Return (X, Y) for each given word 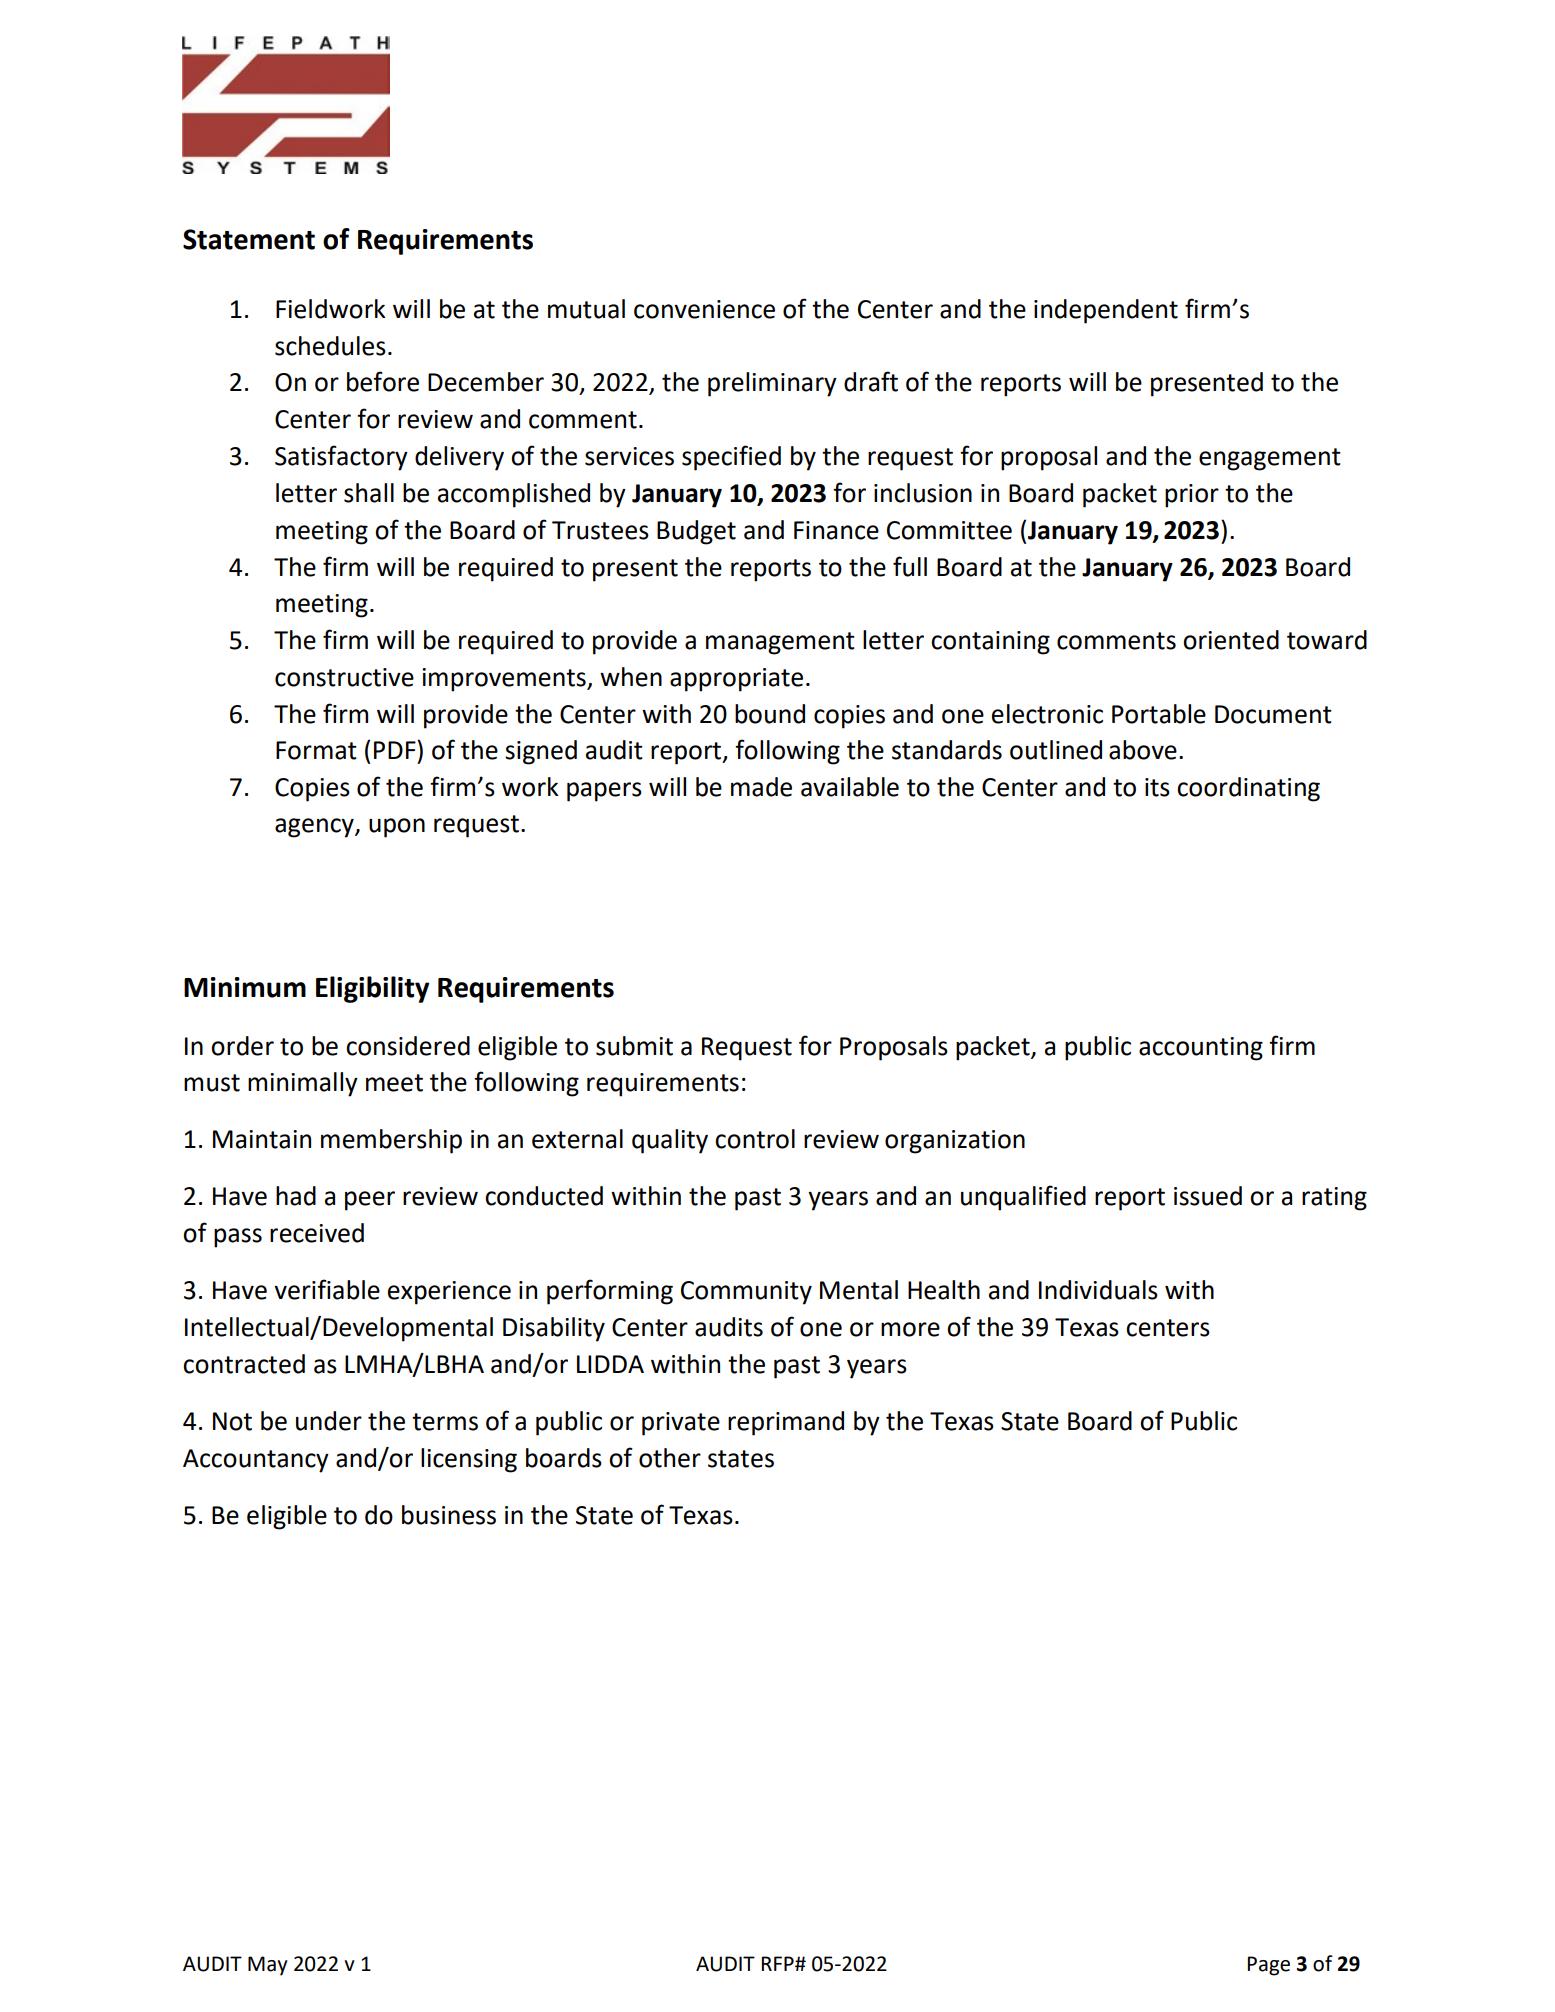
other (670, 1458)
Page (1268, 1966)
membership (391, 1141)
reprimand (786, 1423)
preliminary (772, 384)
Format (316, 750)
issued (1208, 1196)
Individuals (1098, 1290)
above (1143, 750)
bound (770, 714)
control (755, 1139)
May (268, 1966)
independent (1106, 311)
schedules (330, 346)
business (449, 1515)
